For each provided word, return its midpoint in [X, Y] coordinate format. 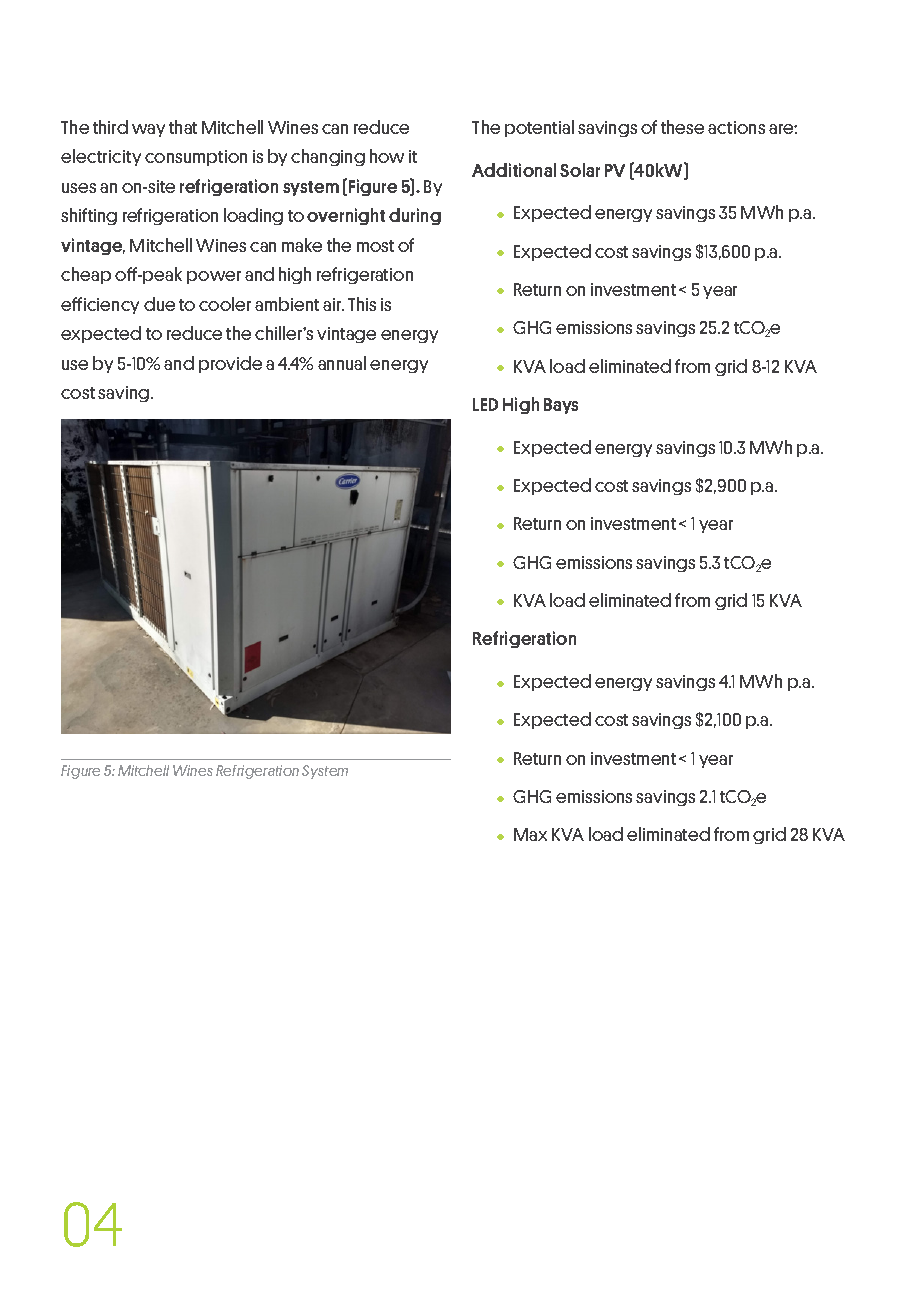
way [148, 130]
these [682, 127]
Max [530, 834]
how [387, 156]
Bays [561, 406]
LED [485, 404]
